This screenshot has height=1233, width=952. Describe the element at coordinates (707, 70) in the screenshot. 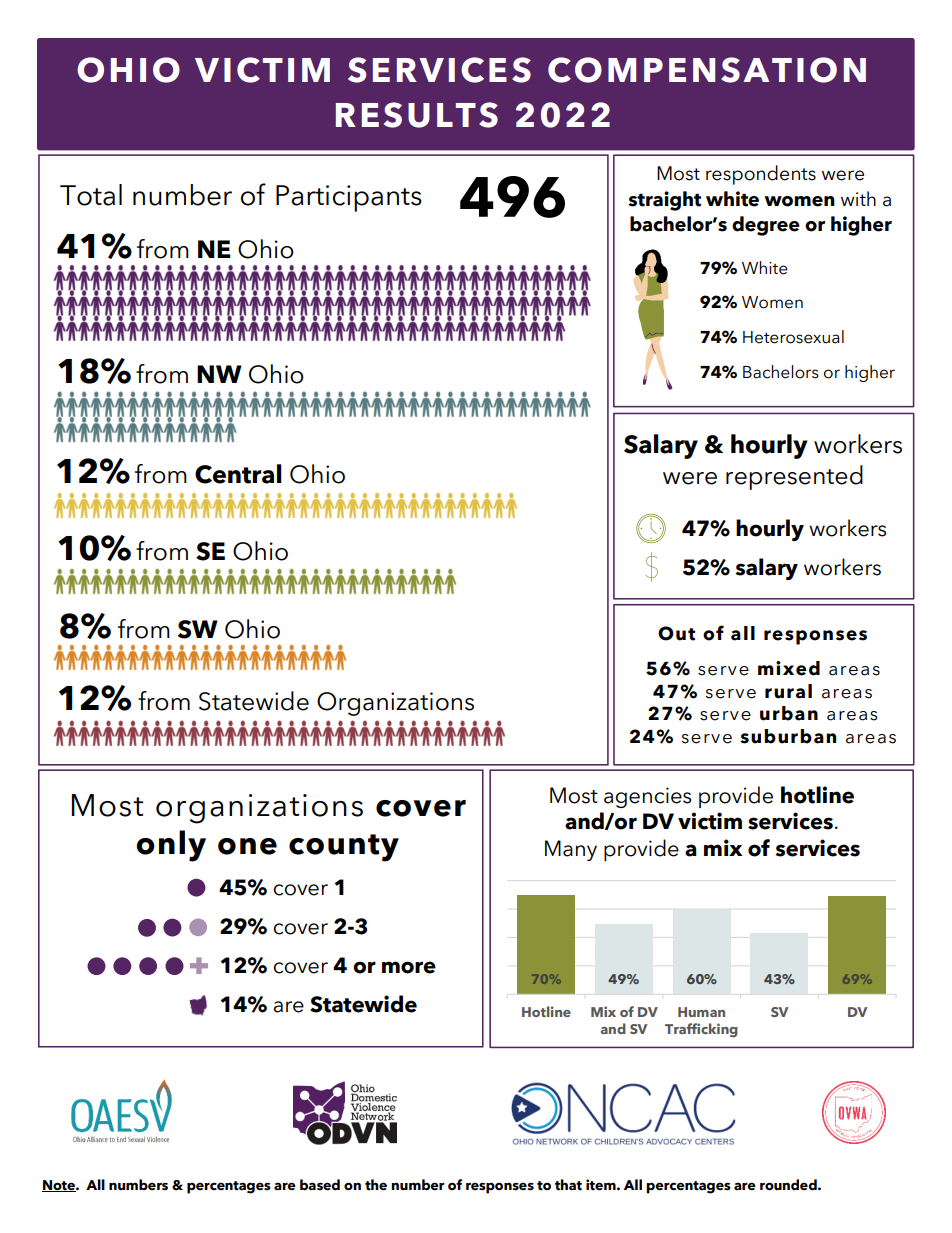

I see `COMPENSATION` at that location.
